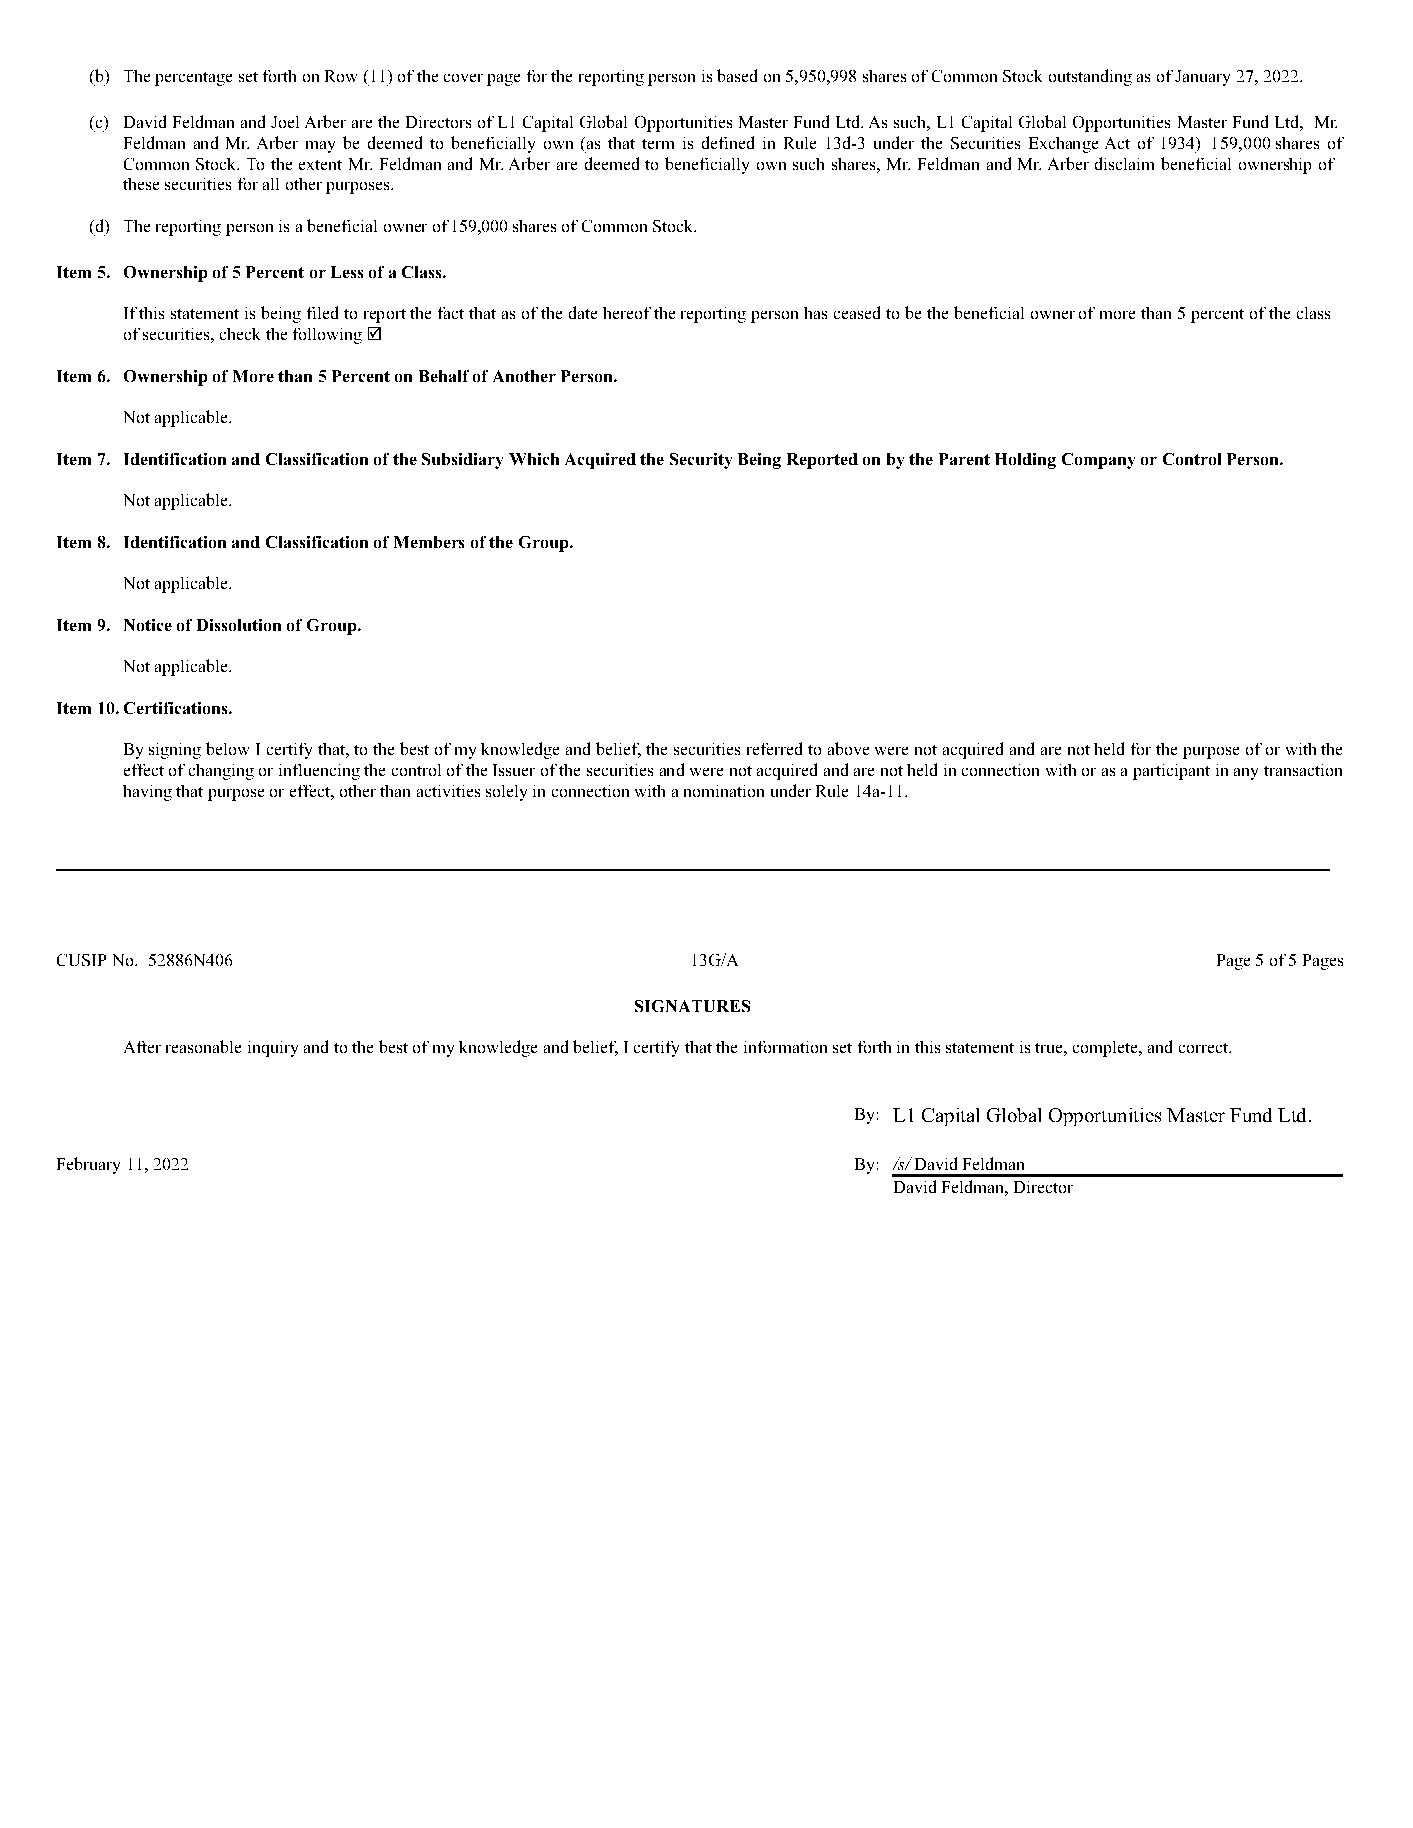 The image size is (1413, 1828). What do you see at coordinates (1171, 772) in the image?
I see `participant` at bounding box center [1171, 772].
